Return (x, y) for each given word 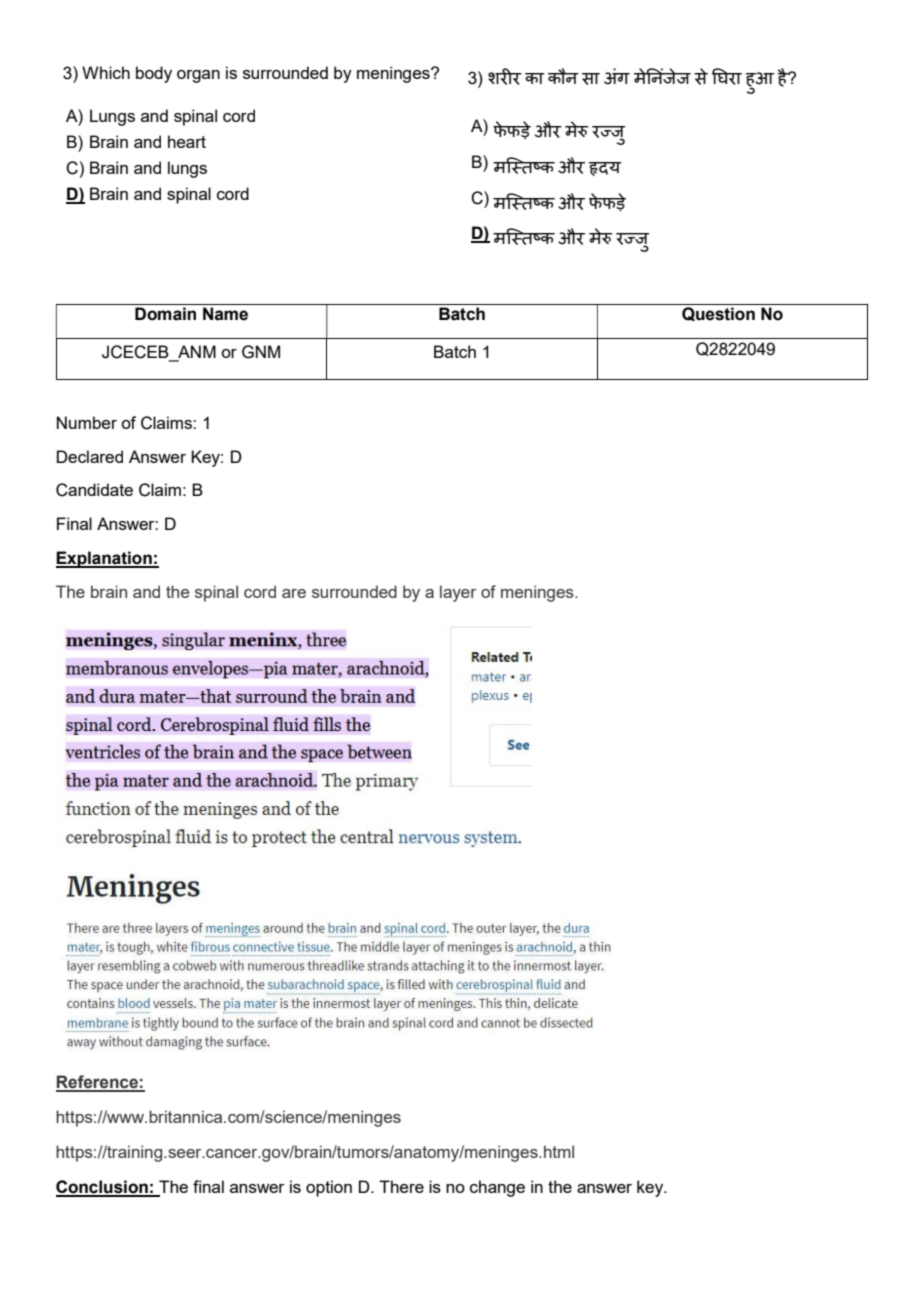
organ (198, 76)
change (497, 1188)
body (154, 74)
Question (718, 314)
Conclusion (103, 1188)
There (401, 1186)
